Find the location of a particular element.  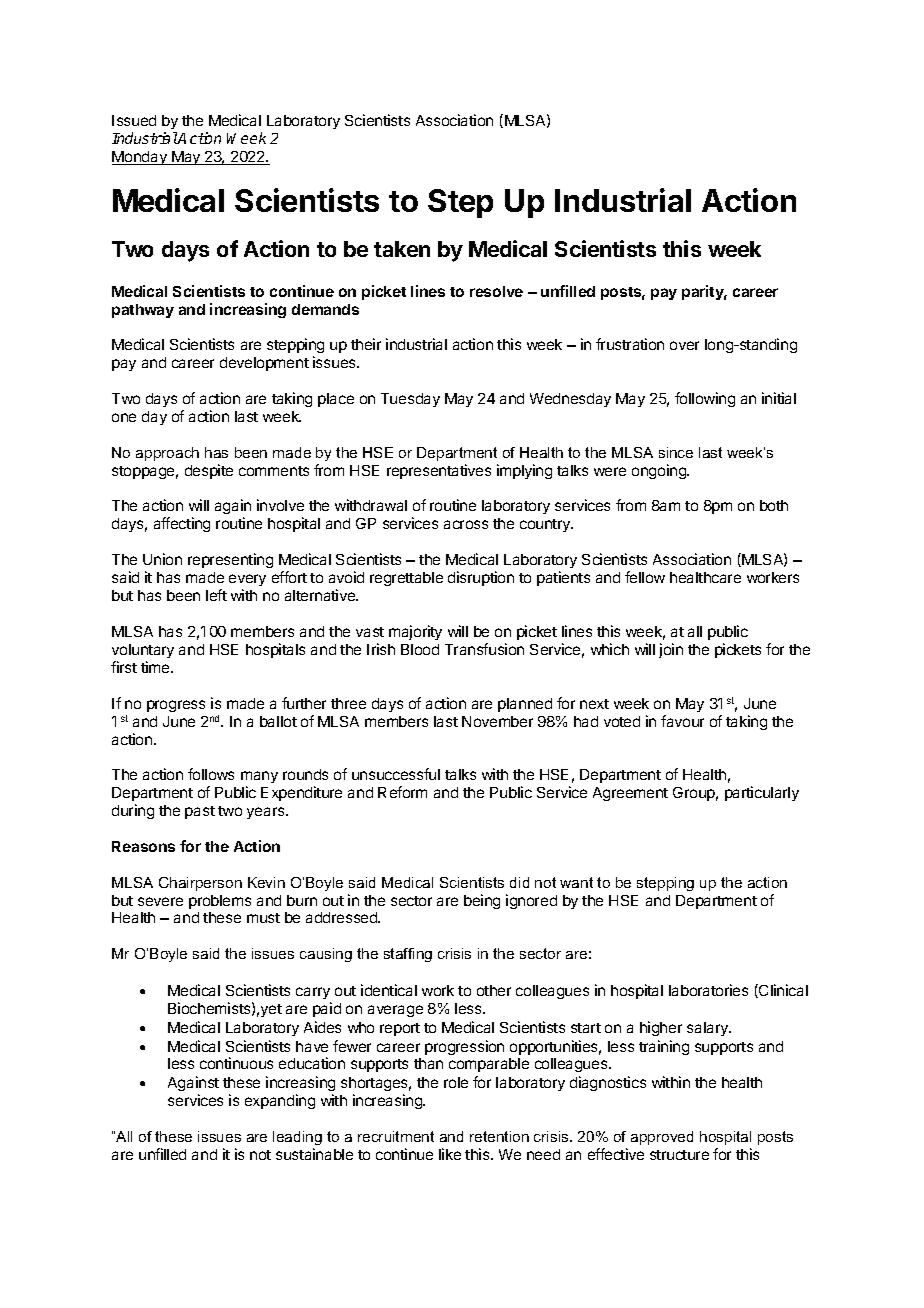

Monday is located at coordinates (140, 158).
